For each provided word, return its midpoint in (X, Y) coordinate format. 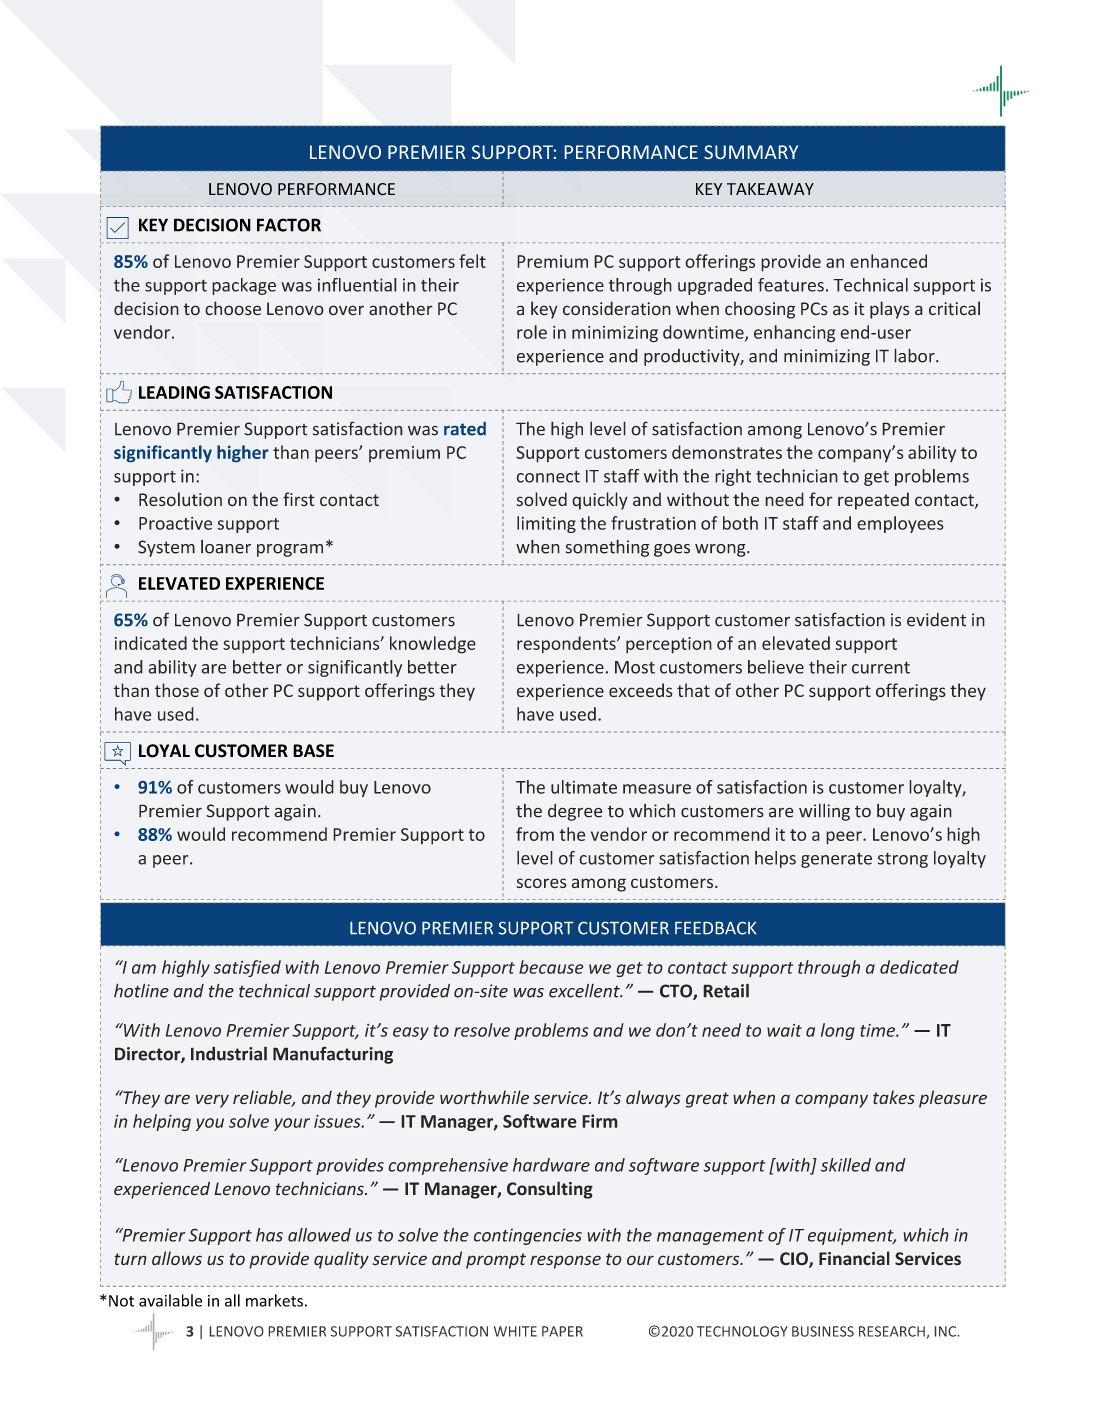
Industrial (229, 1053)
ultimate (584, 787)
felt (472, 261)
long (838, 1031)
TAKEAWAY (770, 189)
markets (274, 1300)
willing (824, 812)
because (551, 967)
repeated (873, 501)
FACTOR (289, 225)
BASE (313, 751)
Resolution (180, 499)
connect (548, 477)
